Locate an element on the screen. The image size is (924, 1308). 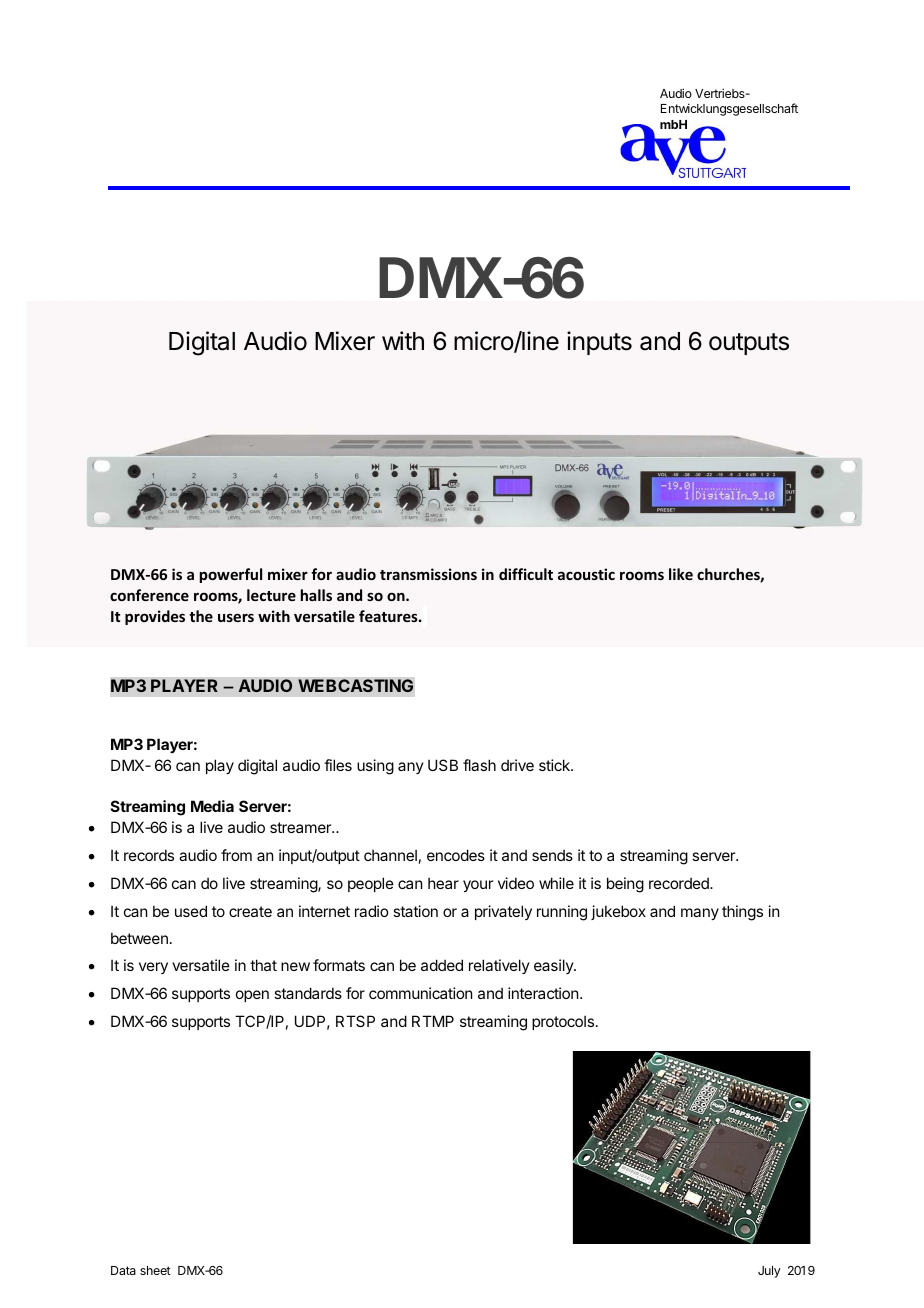
encodes is located at coordinates (456, 855).
